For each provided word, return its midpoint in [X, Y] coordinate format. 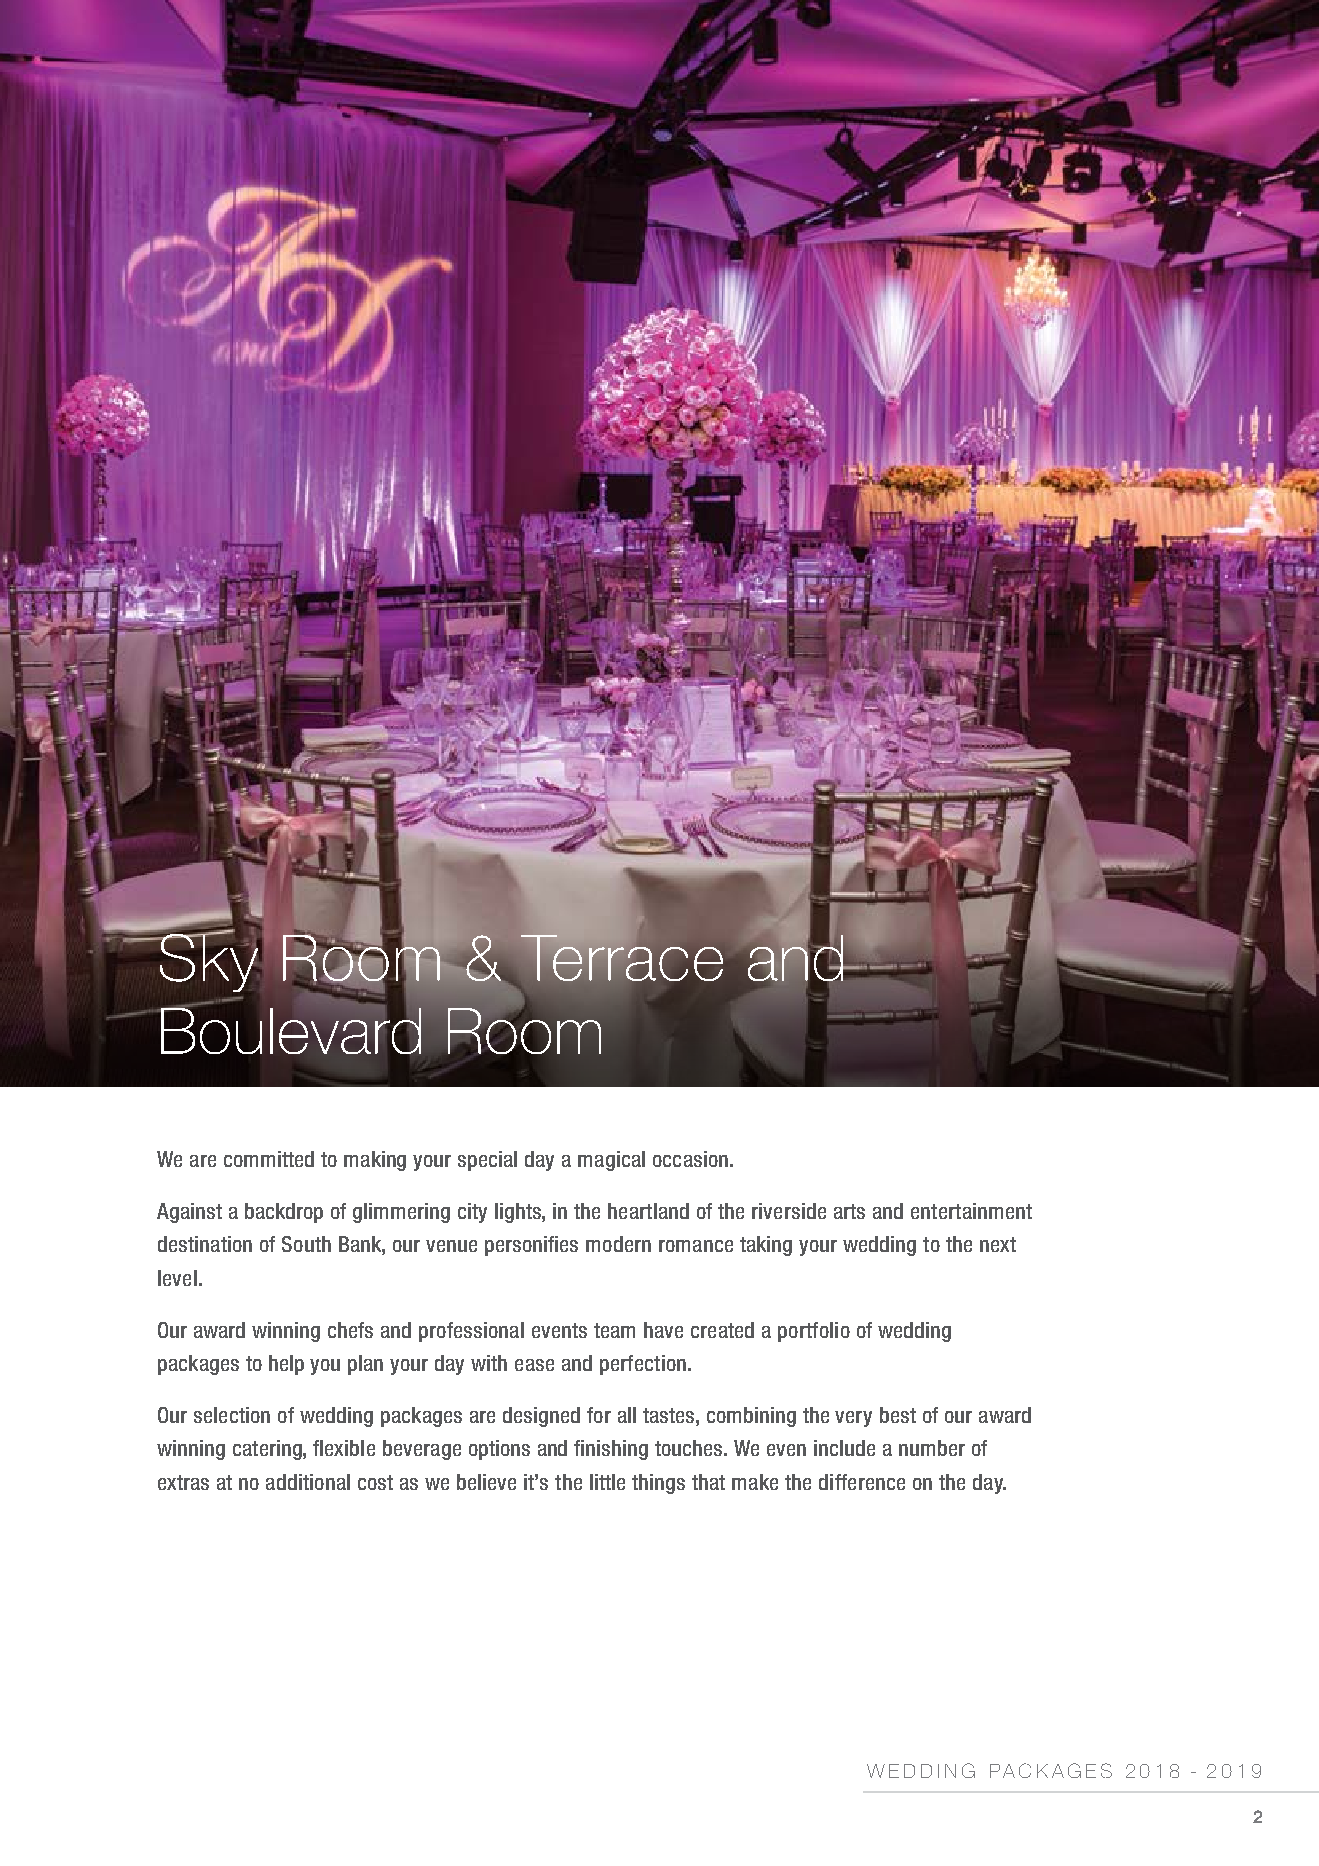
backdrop [284, 1213]
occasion [690, 1159]
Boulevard [292, 1029]
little [607, 1482]
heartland [648, 1211]
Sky [208, 961]
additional [308, 1482]
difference [862, 1482]
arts [849, 1211]
